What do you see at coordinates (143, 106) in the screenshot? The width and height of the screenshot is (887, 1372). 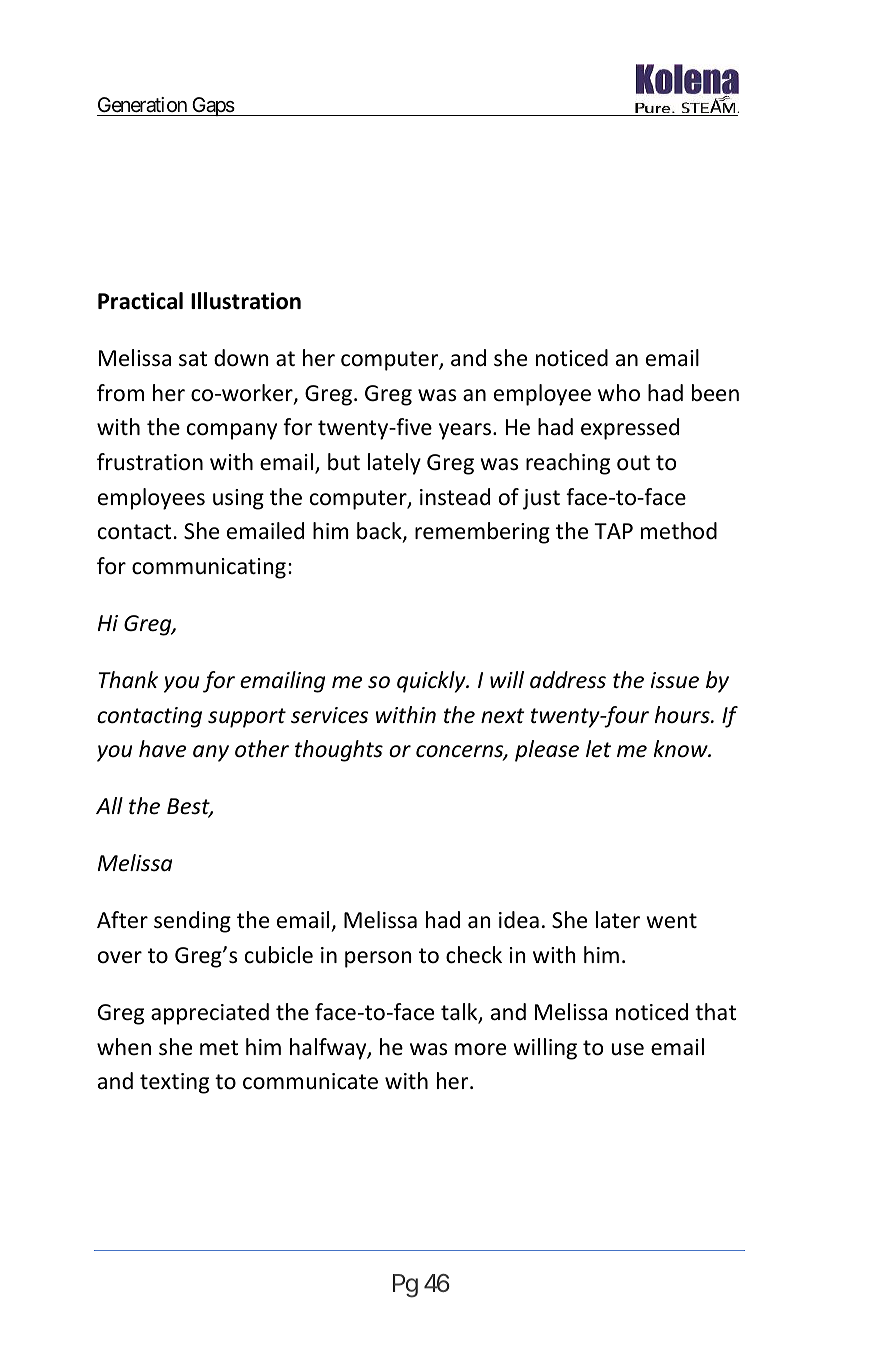 I see `Generation` at bounding box center [143, 106].
